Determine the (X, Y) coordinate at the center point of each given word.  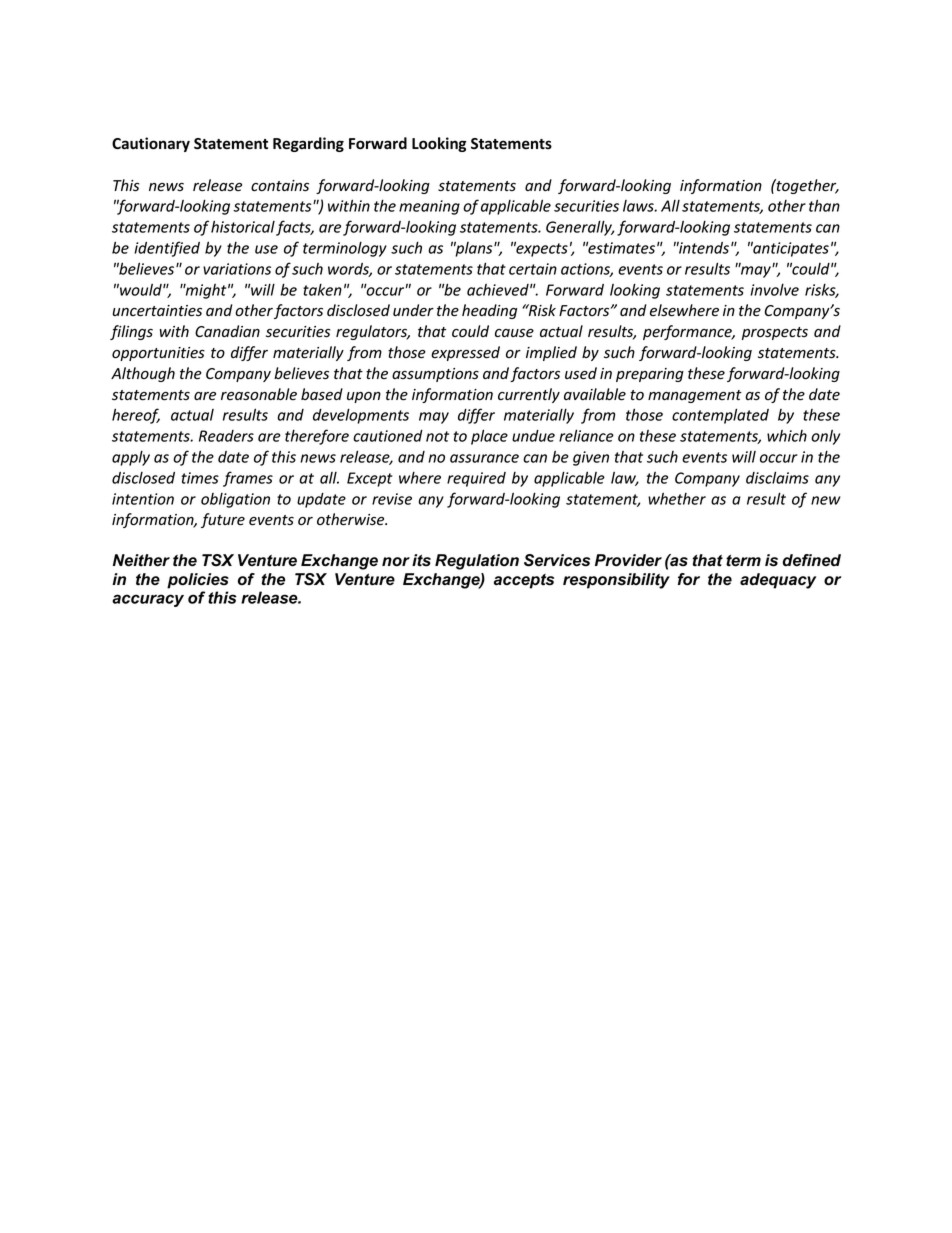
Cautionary (151, 144)
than (824, 205)
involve (774, 290)
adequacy (778, 581)
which (787, 436)
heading (489, 311)
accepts (524, 581)
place (489, 437)
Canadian (227, 331)
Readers (226, 436)
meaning (429, 207)
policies (198, 581)
